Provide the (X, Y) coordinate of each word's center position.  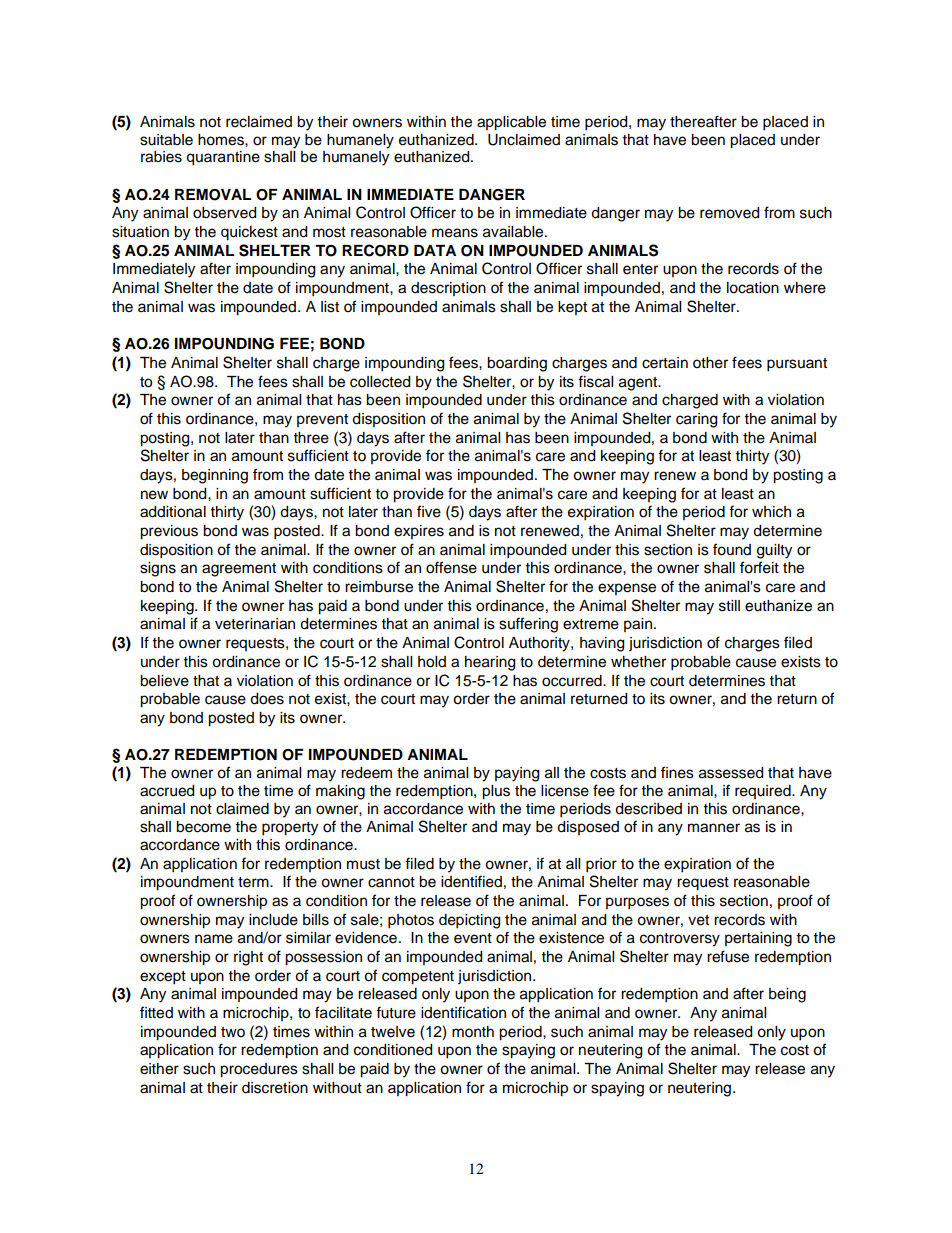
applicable (511, 123)
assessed (731, 773)
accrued (167, 791)
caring (696, 420)
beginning (215, 476)
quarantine (223, 158)
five (429, 511)
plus (496, 792)
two (233, 1032)
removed (729, 213)
